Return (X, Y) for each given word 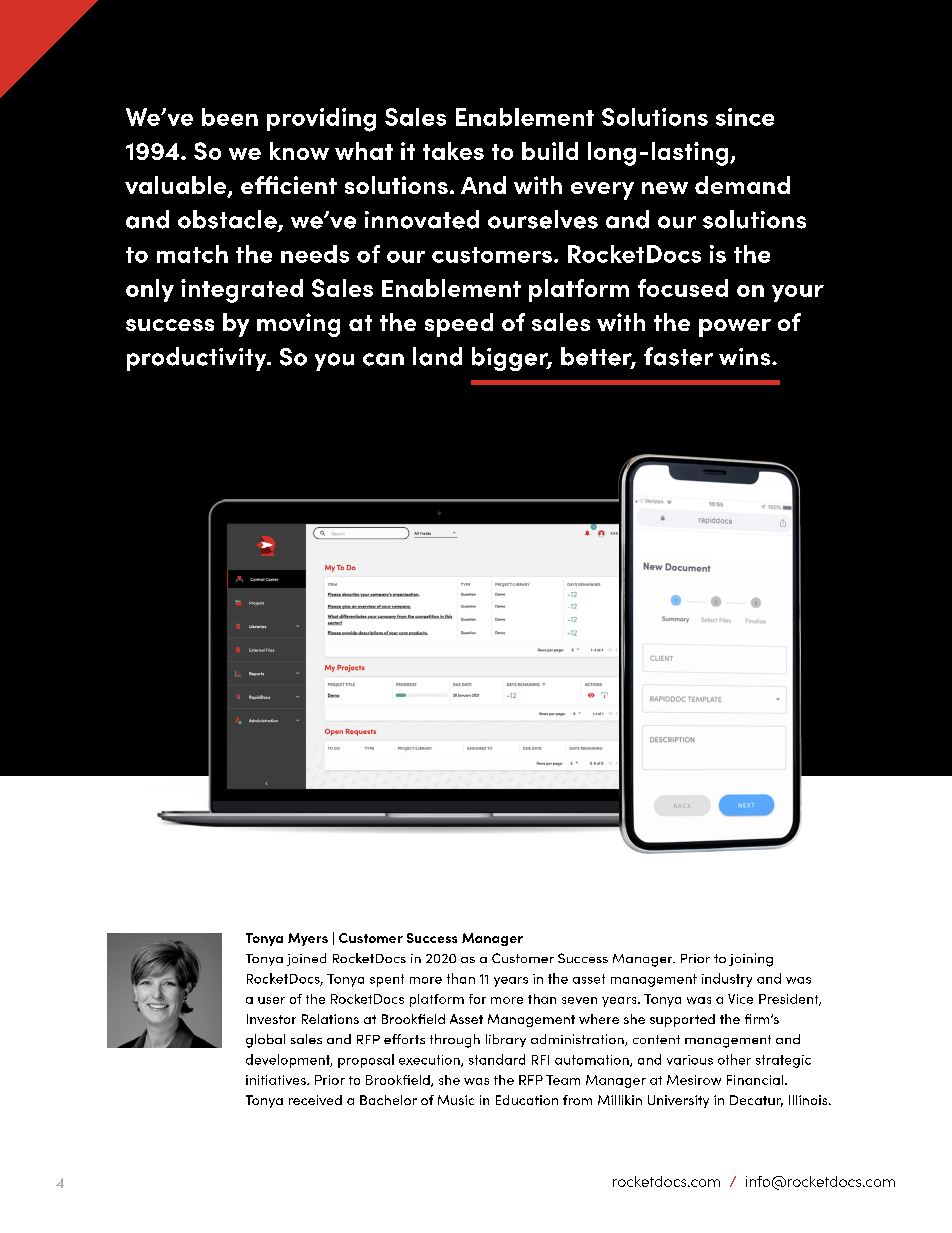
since (745, 117)
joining (751, 960)
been (230, 117)
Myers (308, 939)
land (437, 356)
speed (459, 325)
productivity (198, 359)
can (383, 359)
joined (306, 959)
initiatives (277, 1080)
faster (678, 356)
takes (453, 151)
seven (579, 1000)
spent (387, 980)
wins (746, 357)
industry (727, 980)
